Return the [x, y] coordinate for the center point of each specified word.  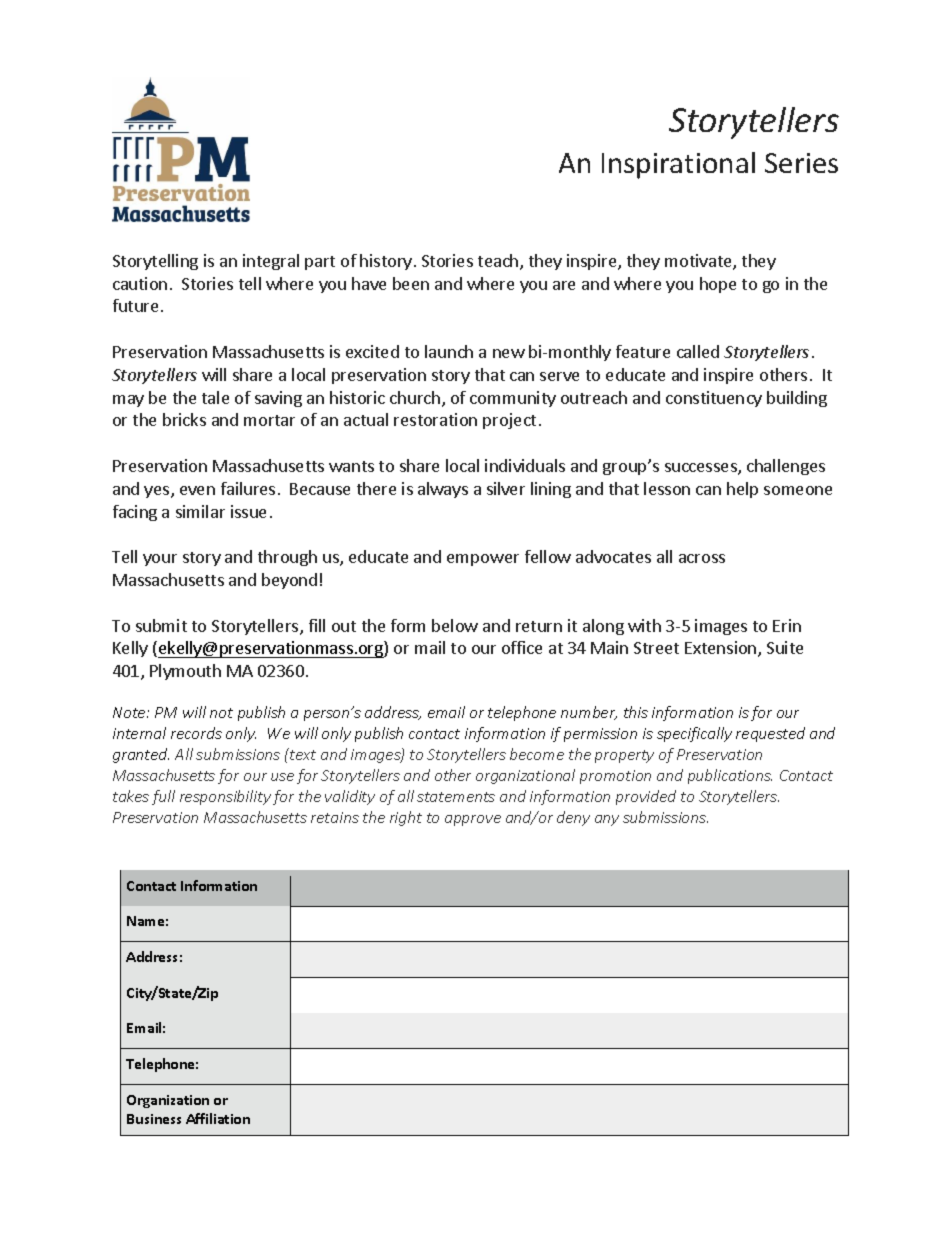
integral [271, 262]
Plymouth [185, 672]
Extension [722, 649]
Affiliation [218, 1118]
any [607, 820]
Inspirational [678, 165]
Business [154, 1119]
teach [499, 262]
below [455, 625]
